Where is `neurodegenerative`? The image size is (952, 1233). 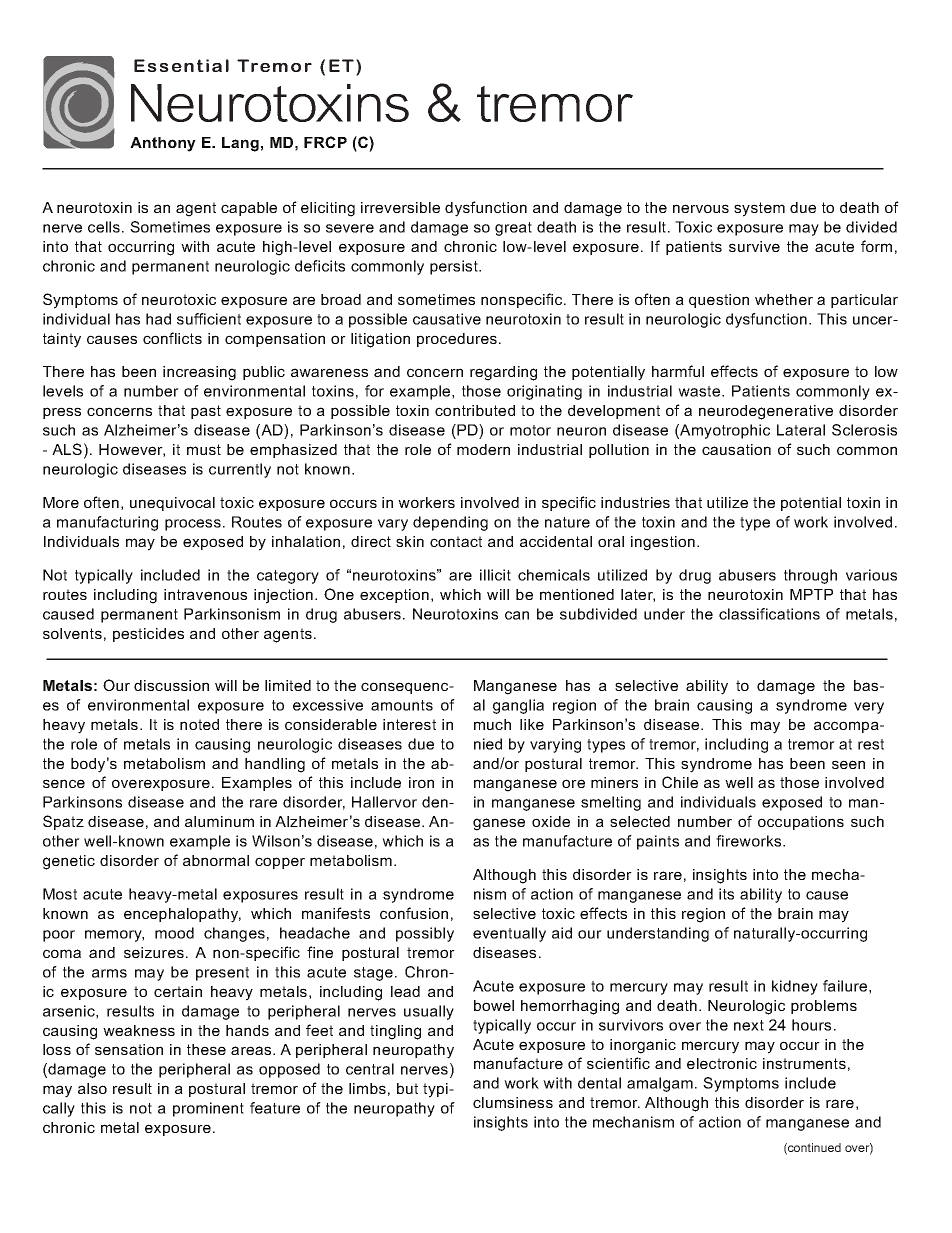
neurodegenerative is located at coordinates (766, 412).
